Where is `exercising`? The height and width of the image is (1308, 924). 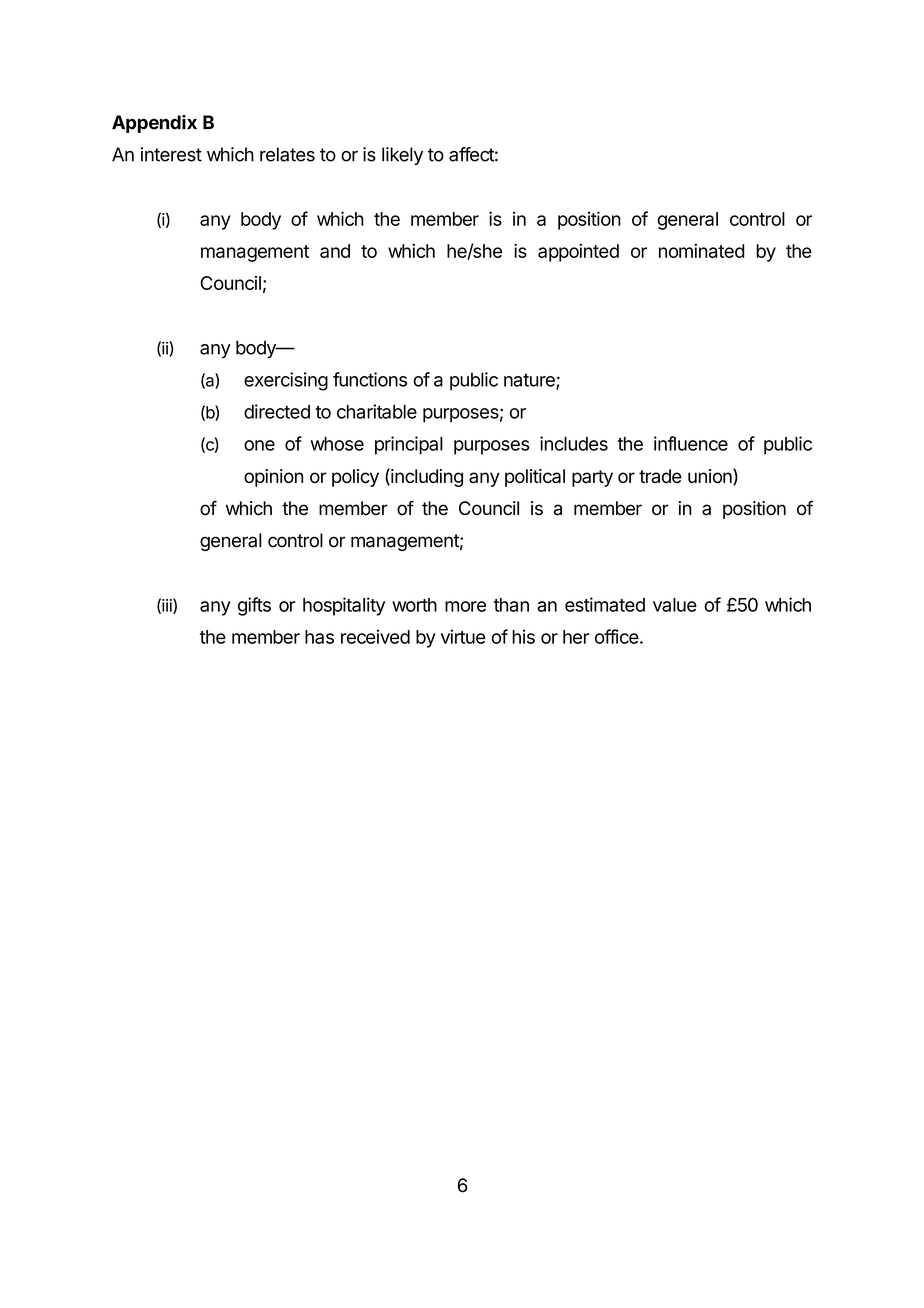 exercising is located at coordinates (286, 381).
